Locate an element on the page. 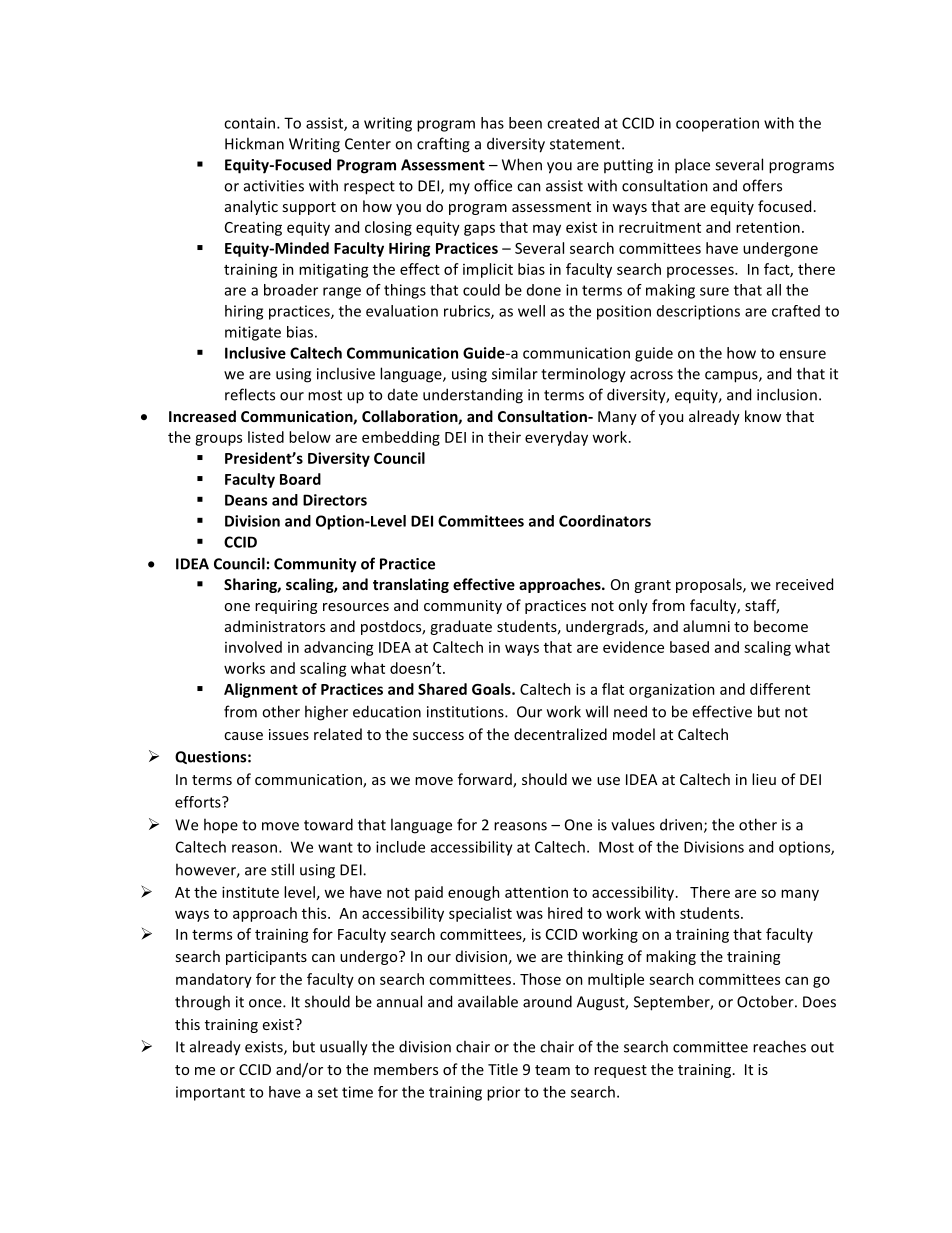 The height and width of the image is (1233, 952). mitigate is located at coordinates (253, 333).
